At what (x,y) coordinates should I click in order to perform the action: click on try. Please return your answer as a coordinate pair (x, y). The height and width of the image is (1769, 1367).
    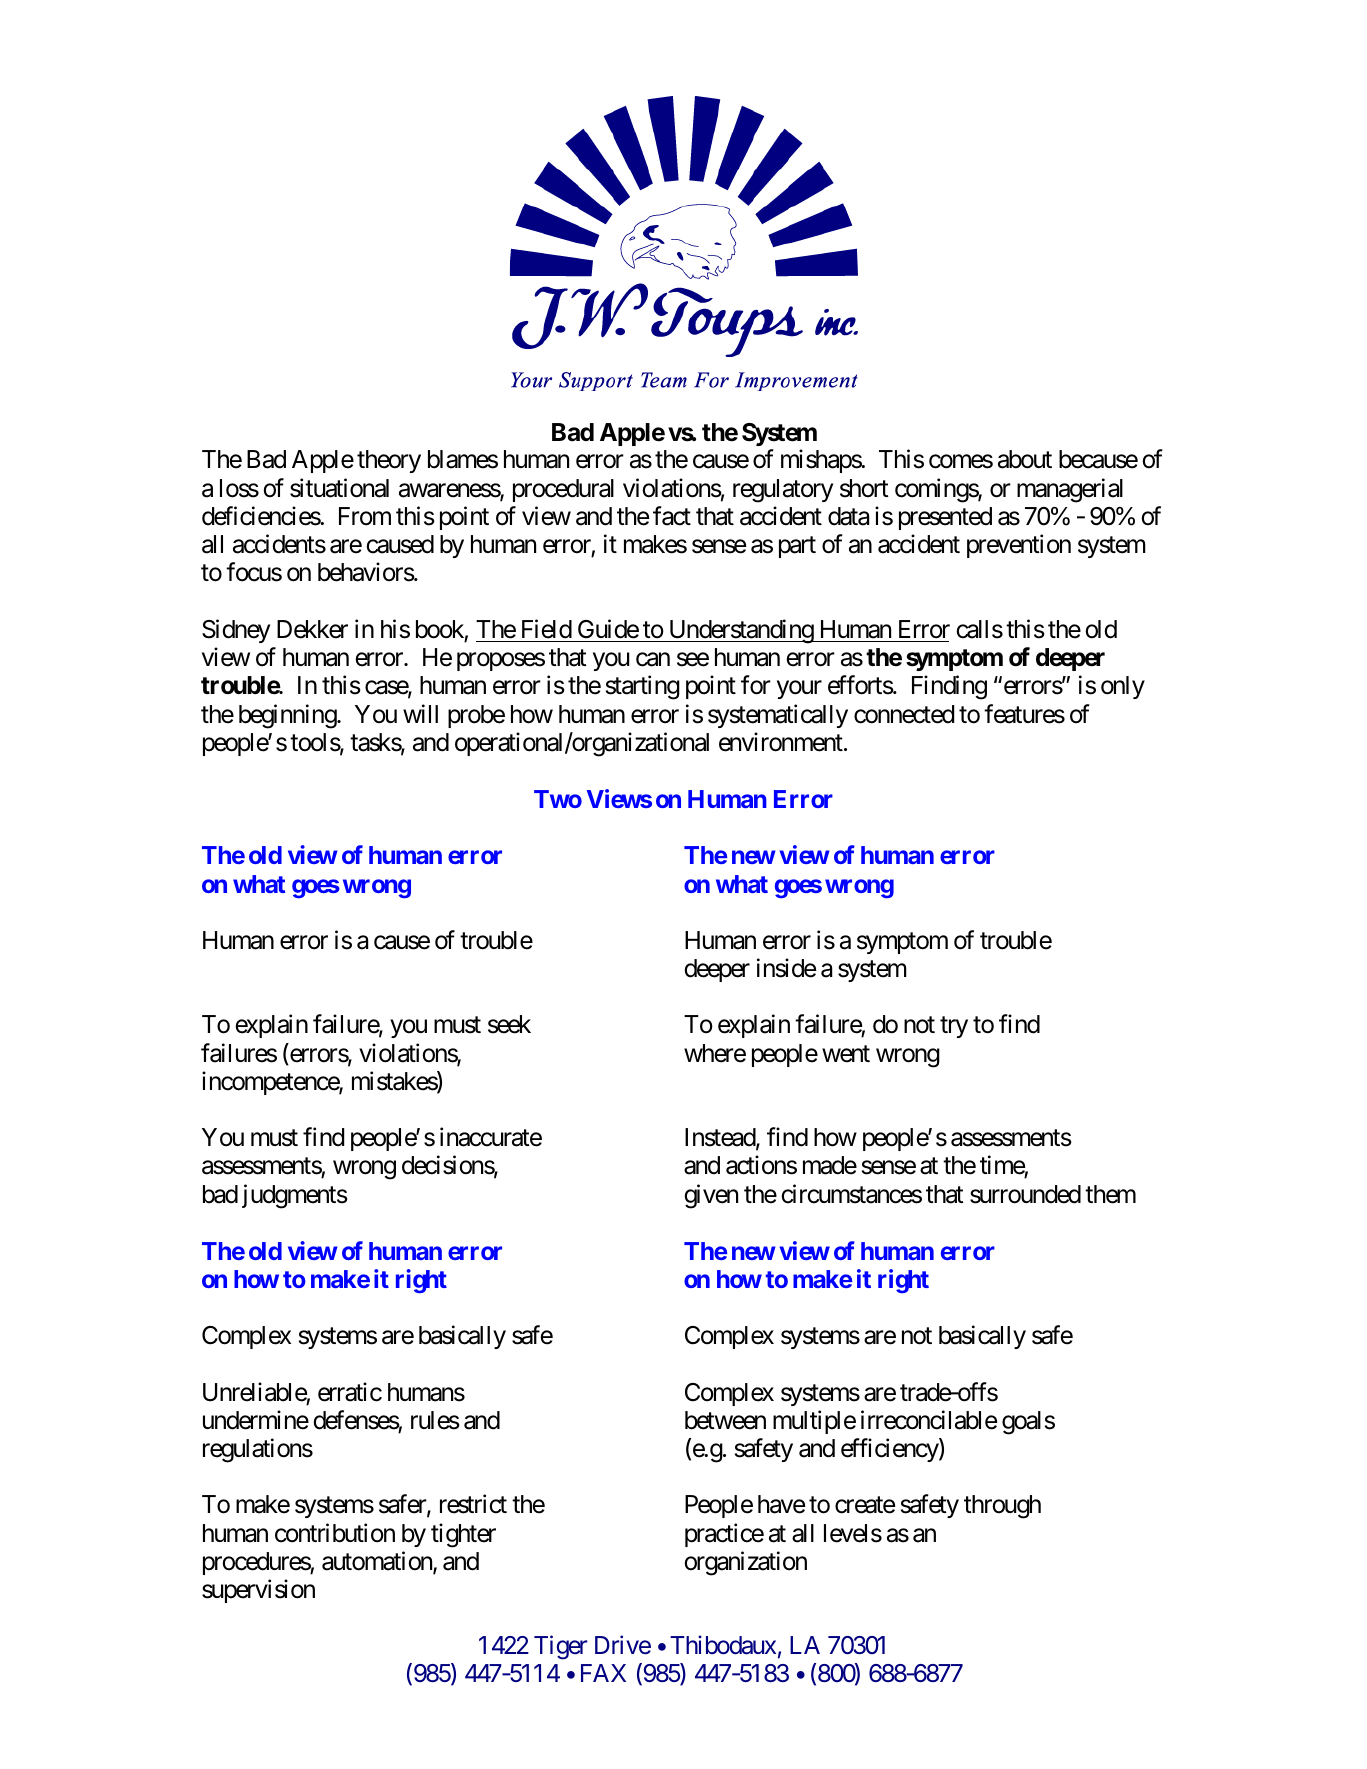
    Looking at the image, I should click on (954, 1027).
